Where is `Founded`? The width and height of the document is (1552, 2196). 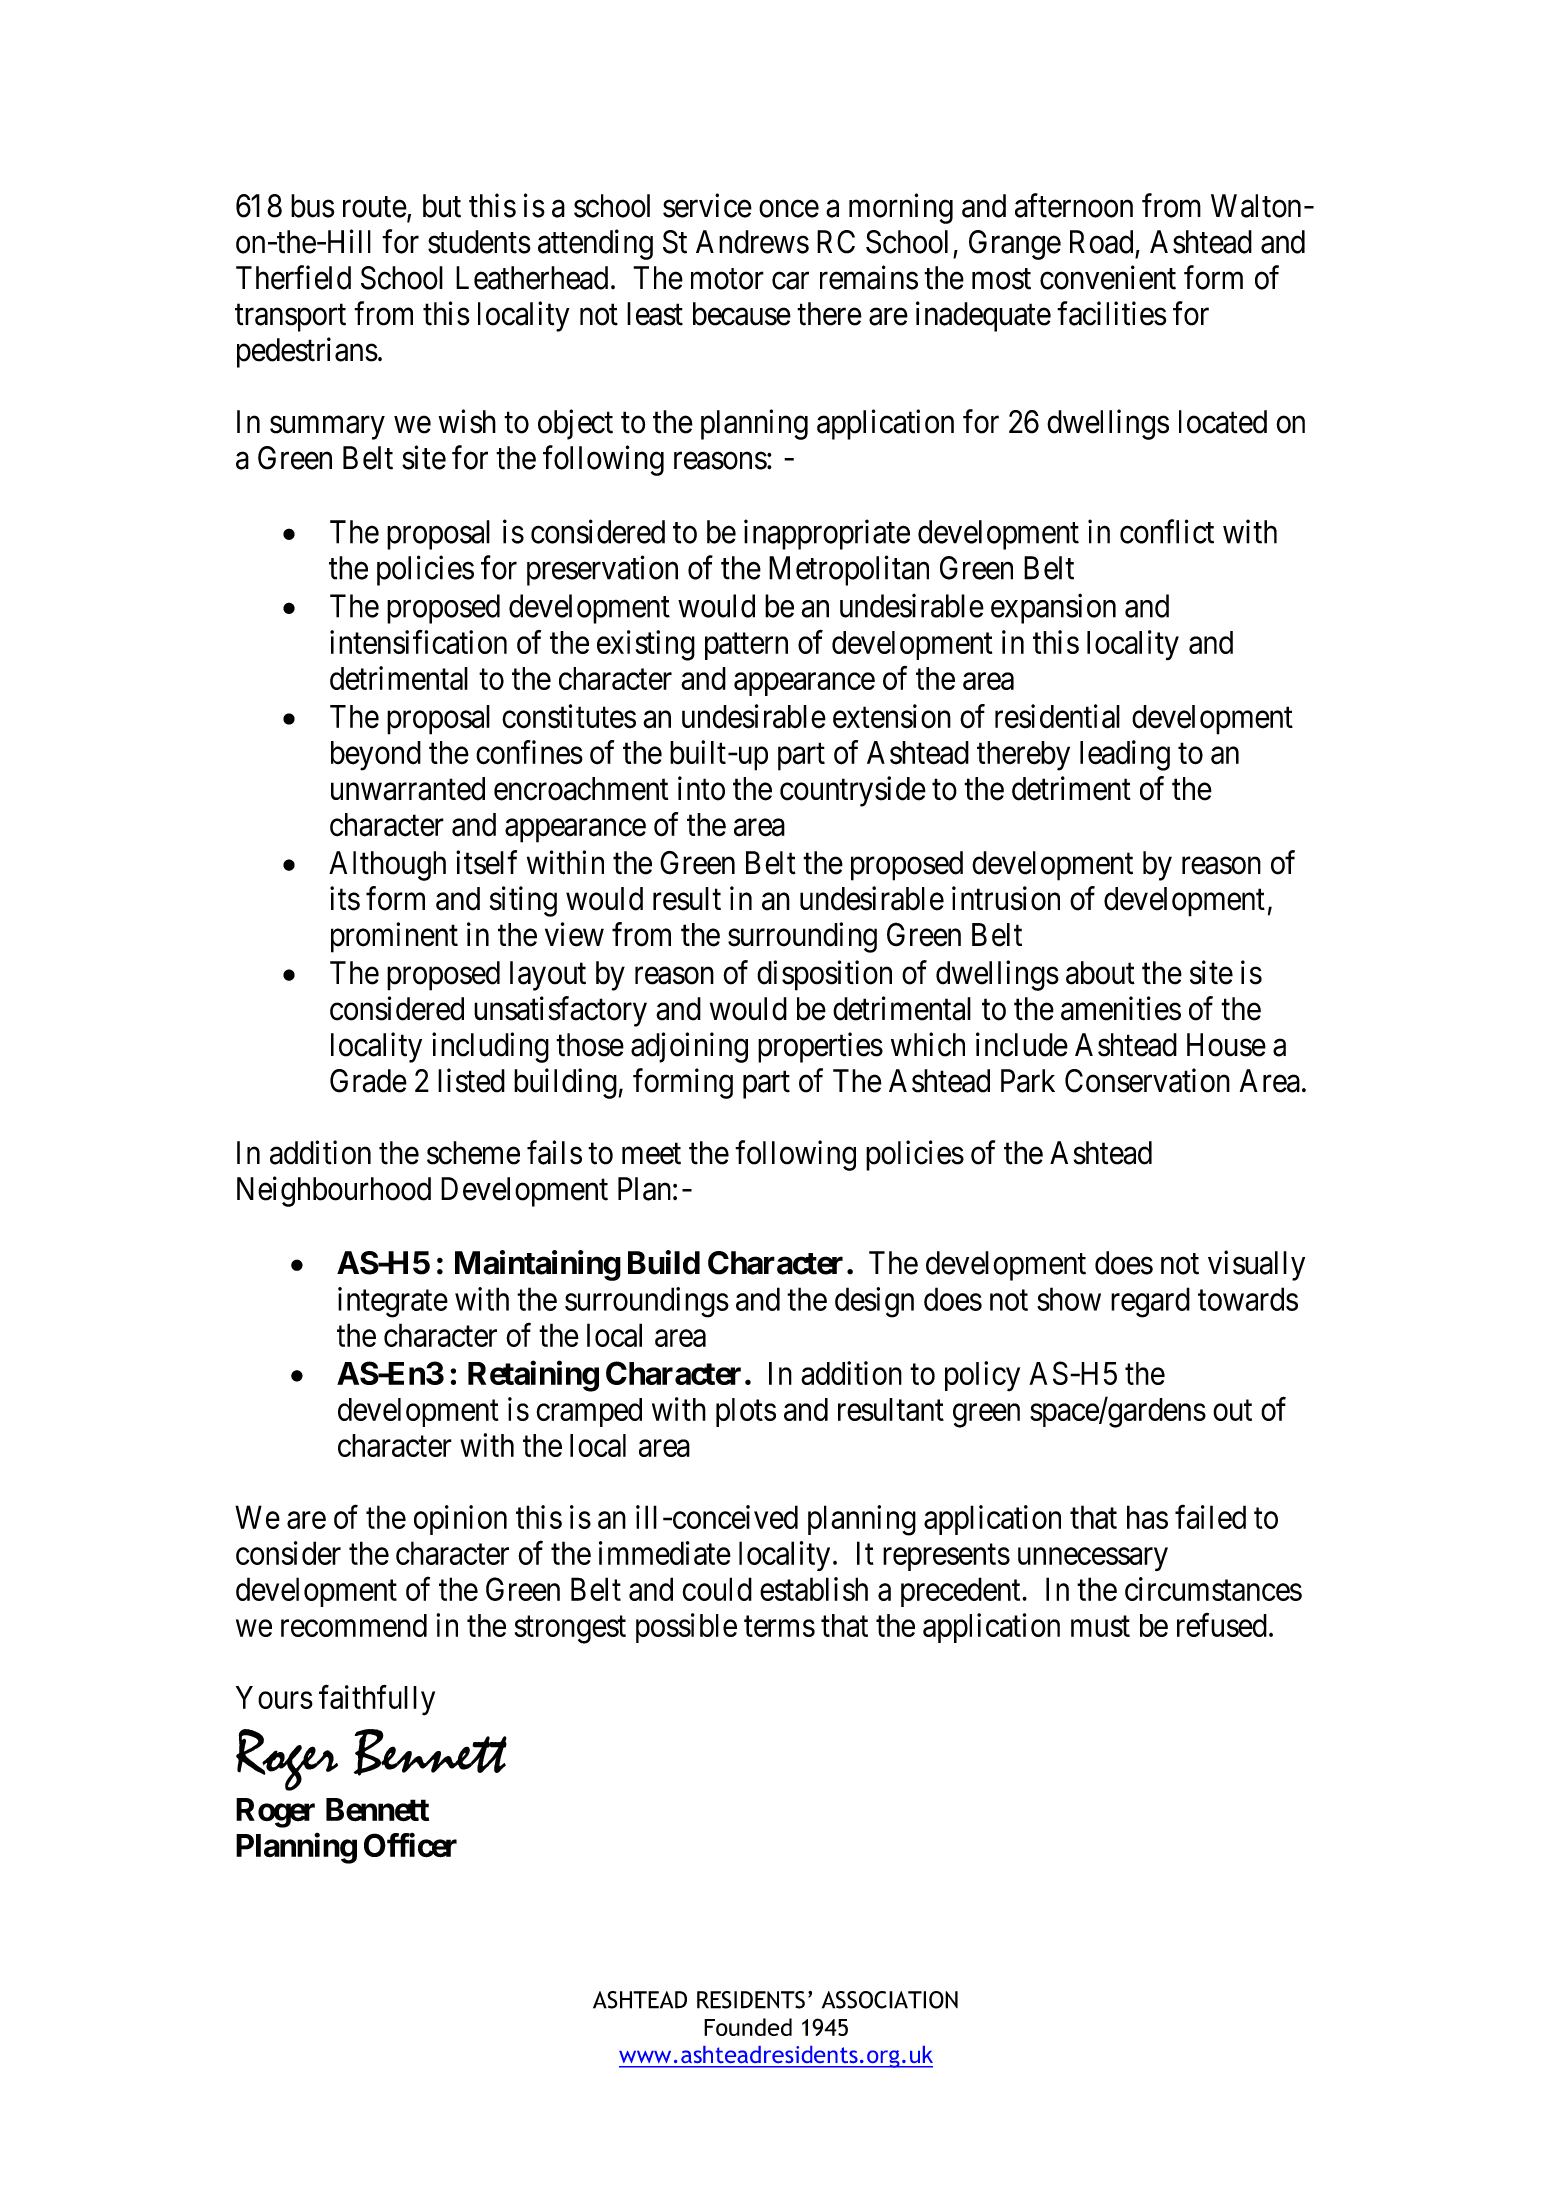
Founded is located at coordinates (748, 2027).
